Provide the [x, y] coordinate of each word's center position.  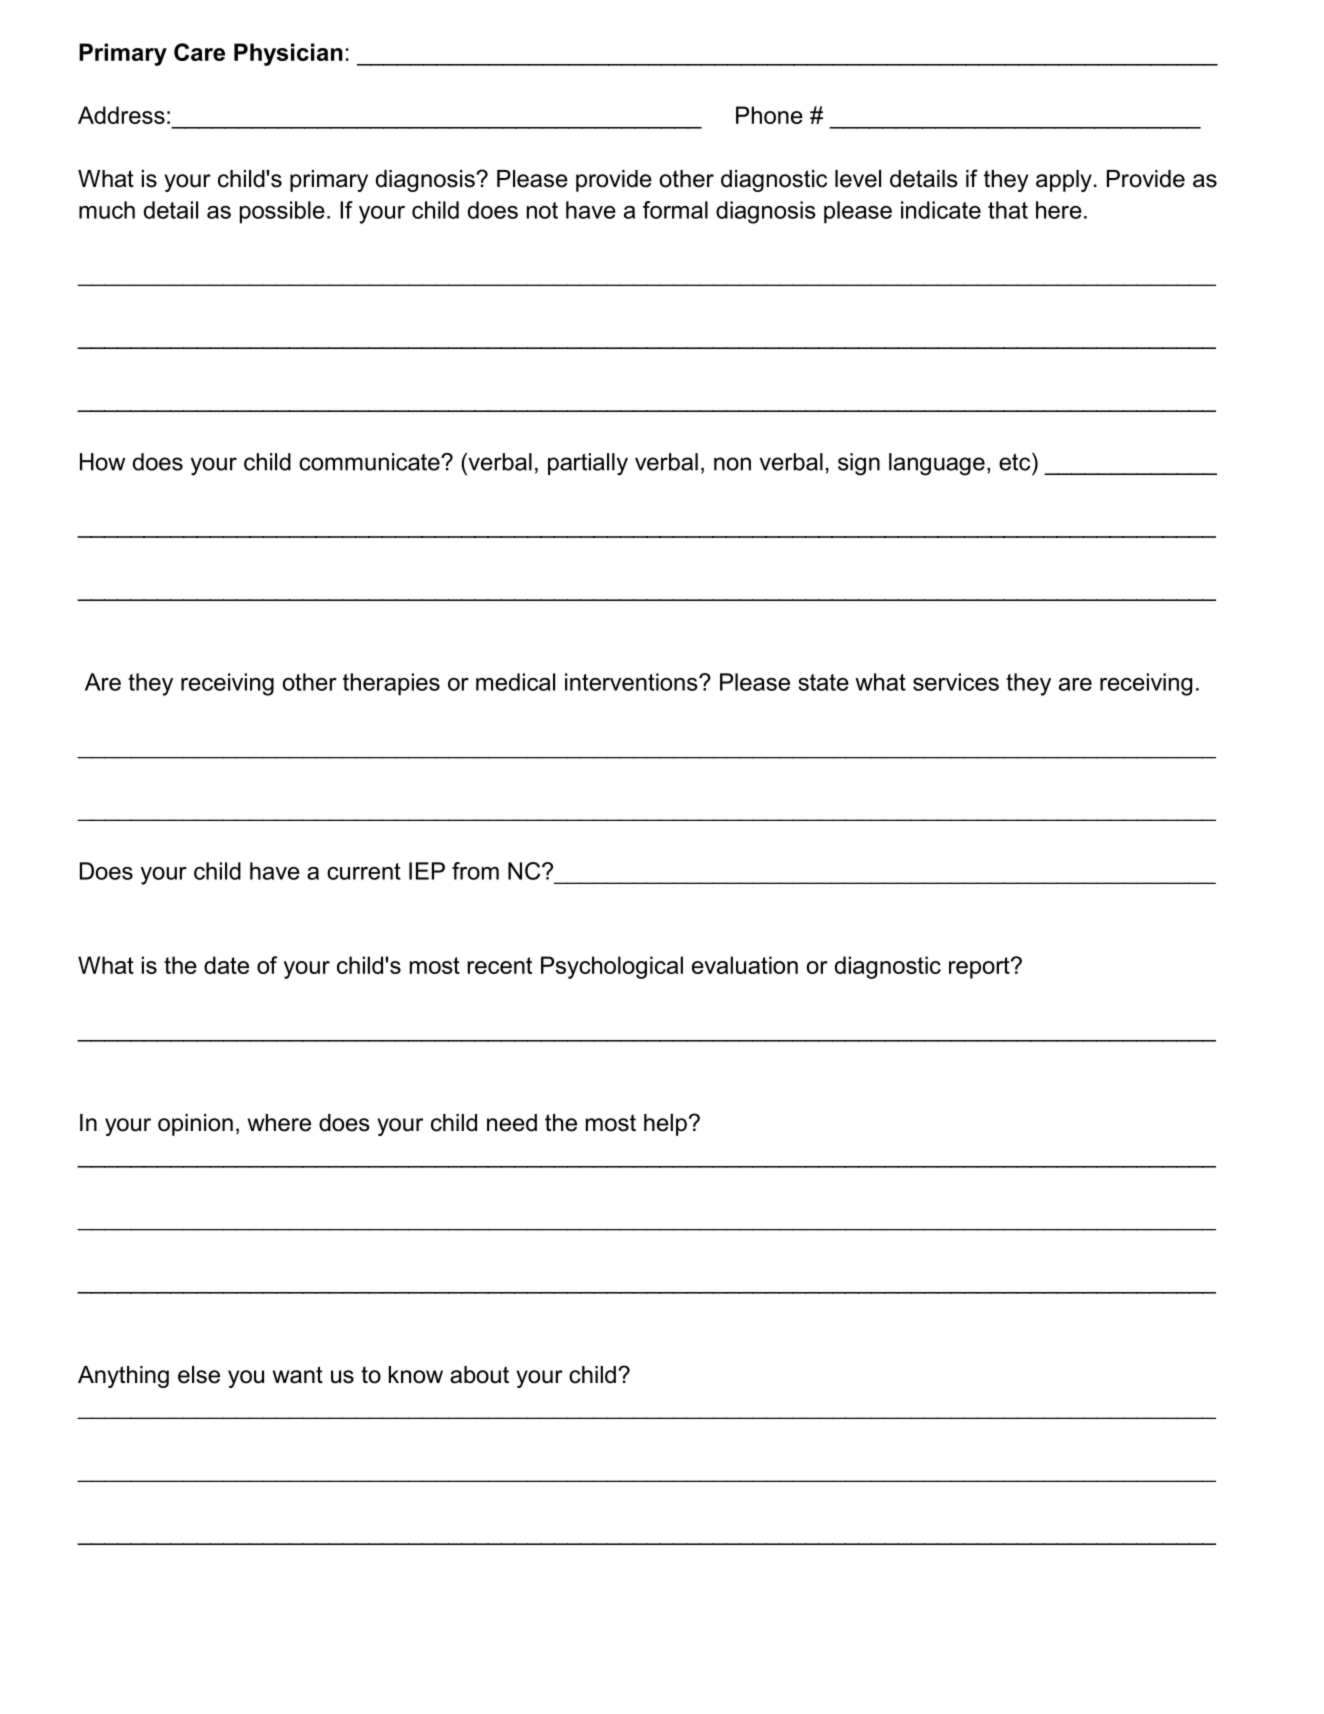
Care [199, 52]
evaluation [745, 965]
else [199, 1375]
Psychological [612, 967]
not [542, 210]
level [858, 179]
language [937, 464]
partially [588, 464]
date [226, 965]
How [102, 462]
